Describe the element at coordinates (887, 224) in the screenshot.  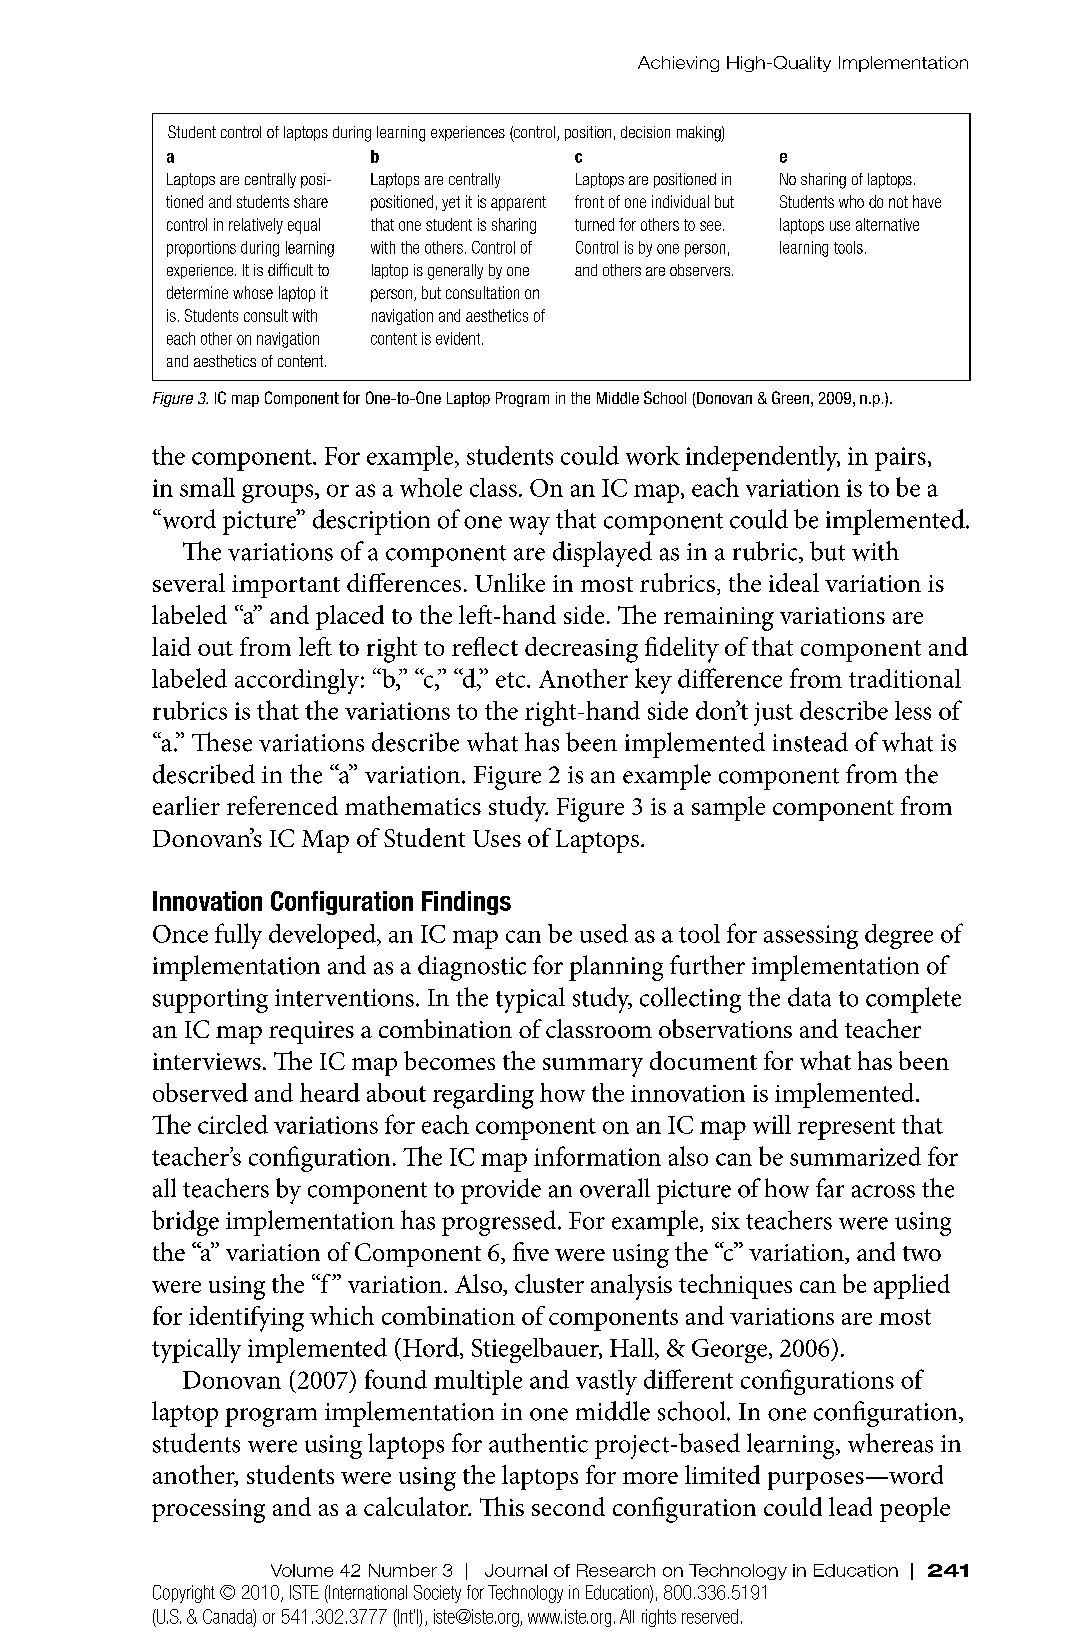
I see `alternative` at that location.
